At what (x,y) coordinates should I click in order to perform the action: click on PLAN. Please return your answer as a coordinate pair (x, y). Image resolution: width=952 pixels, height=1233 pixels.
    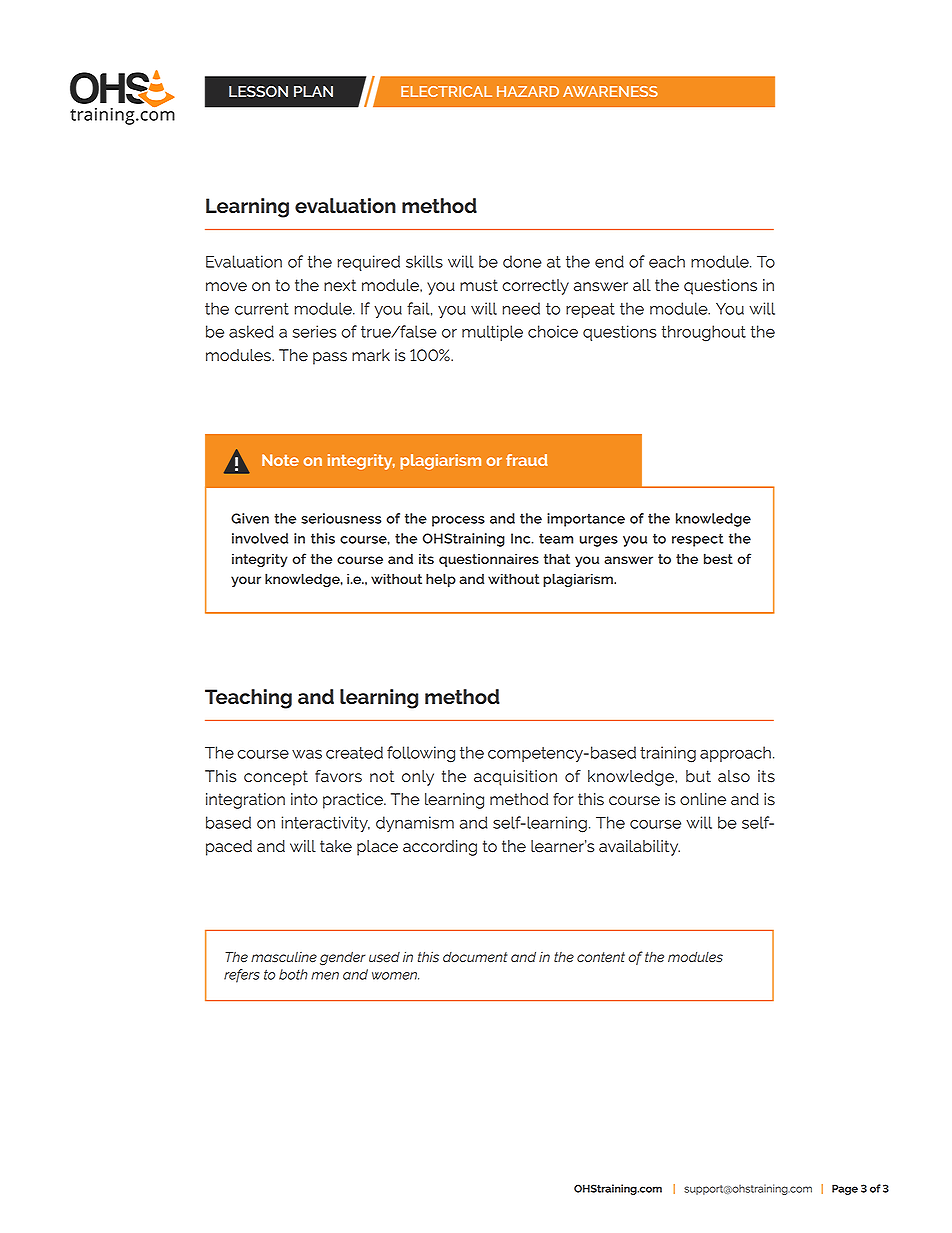
    Looking at the image, I should click on (313, 91).
